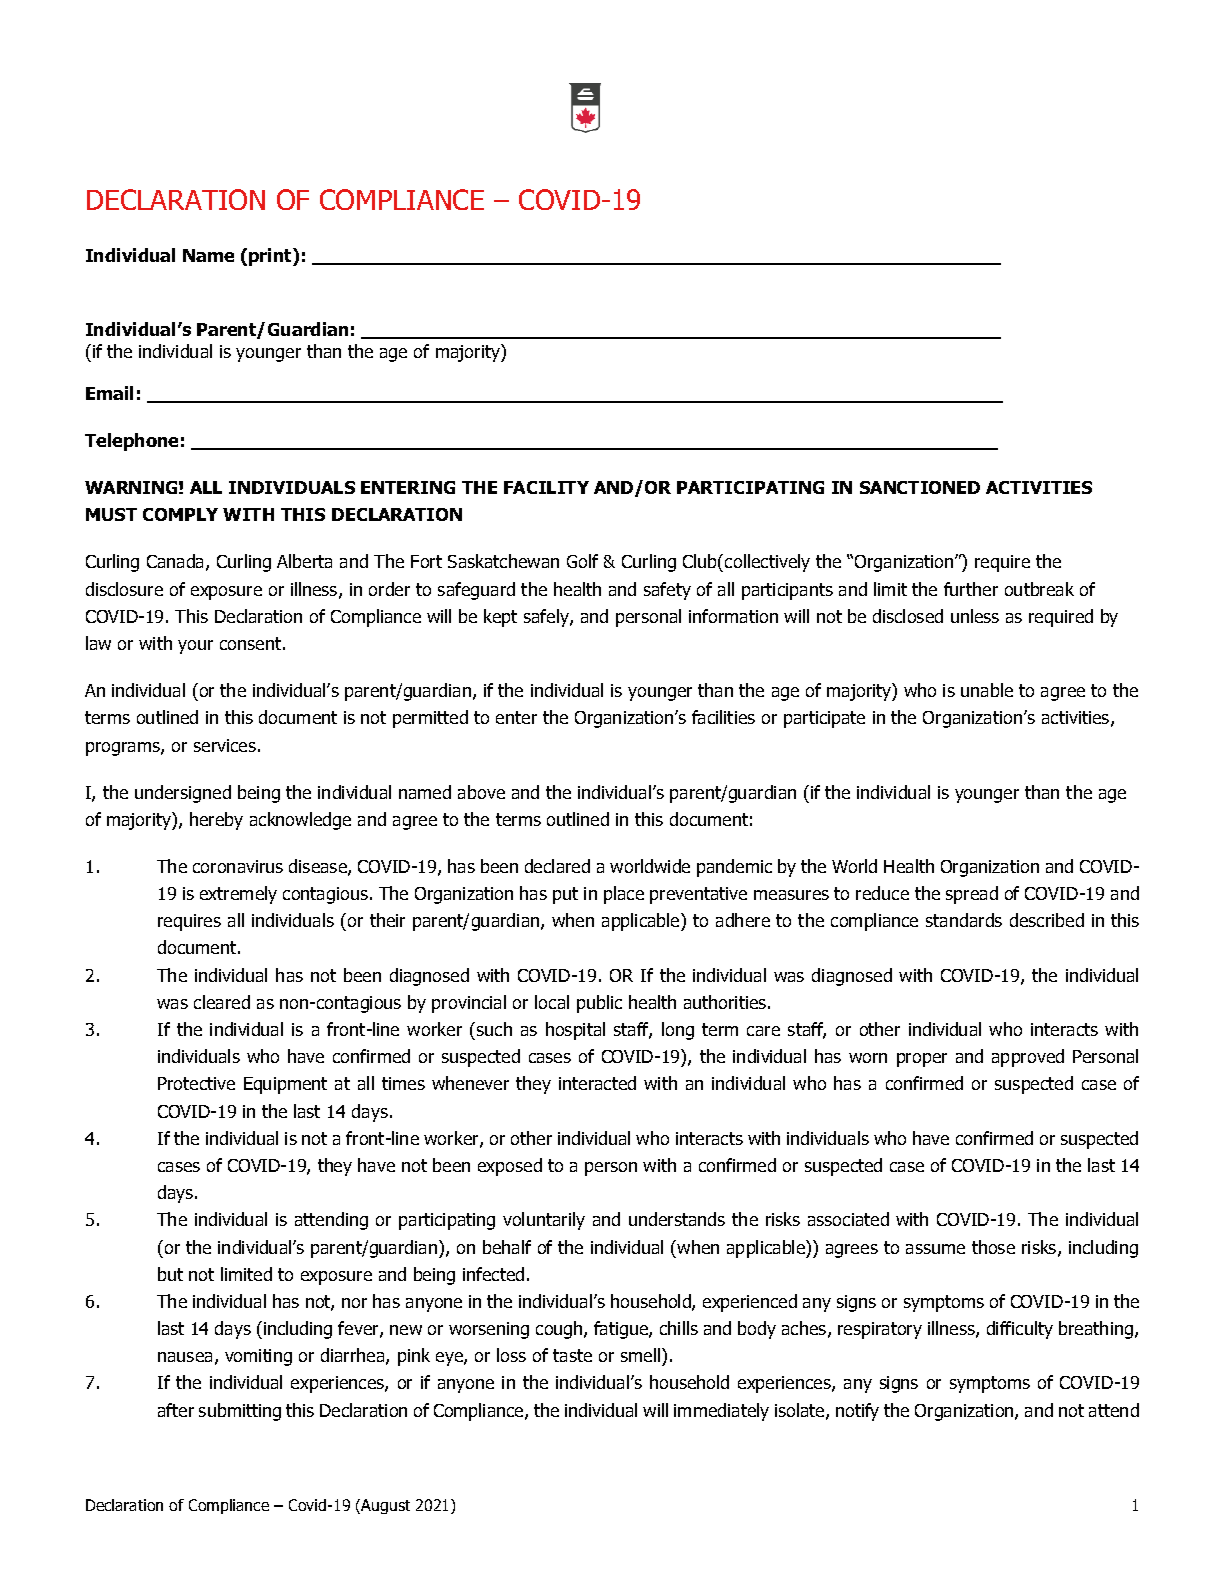 This document has width=1225, height=1585. What do you see at coordinates (222, 1002) in the document?
I see `cleared` at bounding box center [222, 1002].
